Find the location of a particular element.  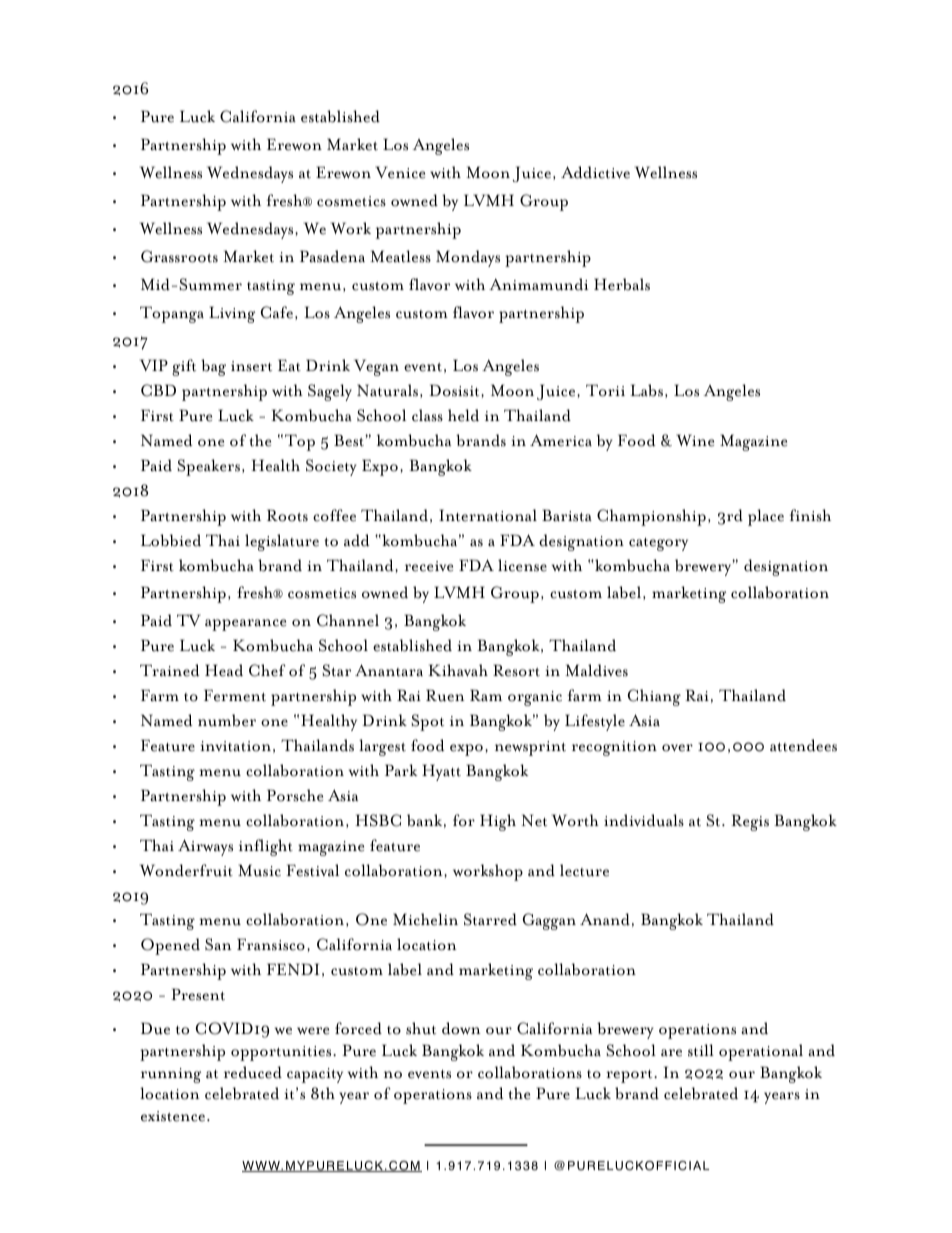

operational is located at coordinates (761, 1052).
